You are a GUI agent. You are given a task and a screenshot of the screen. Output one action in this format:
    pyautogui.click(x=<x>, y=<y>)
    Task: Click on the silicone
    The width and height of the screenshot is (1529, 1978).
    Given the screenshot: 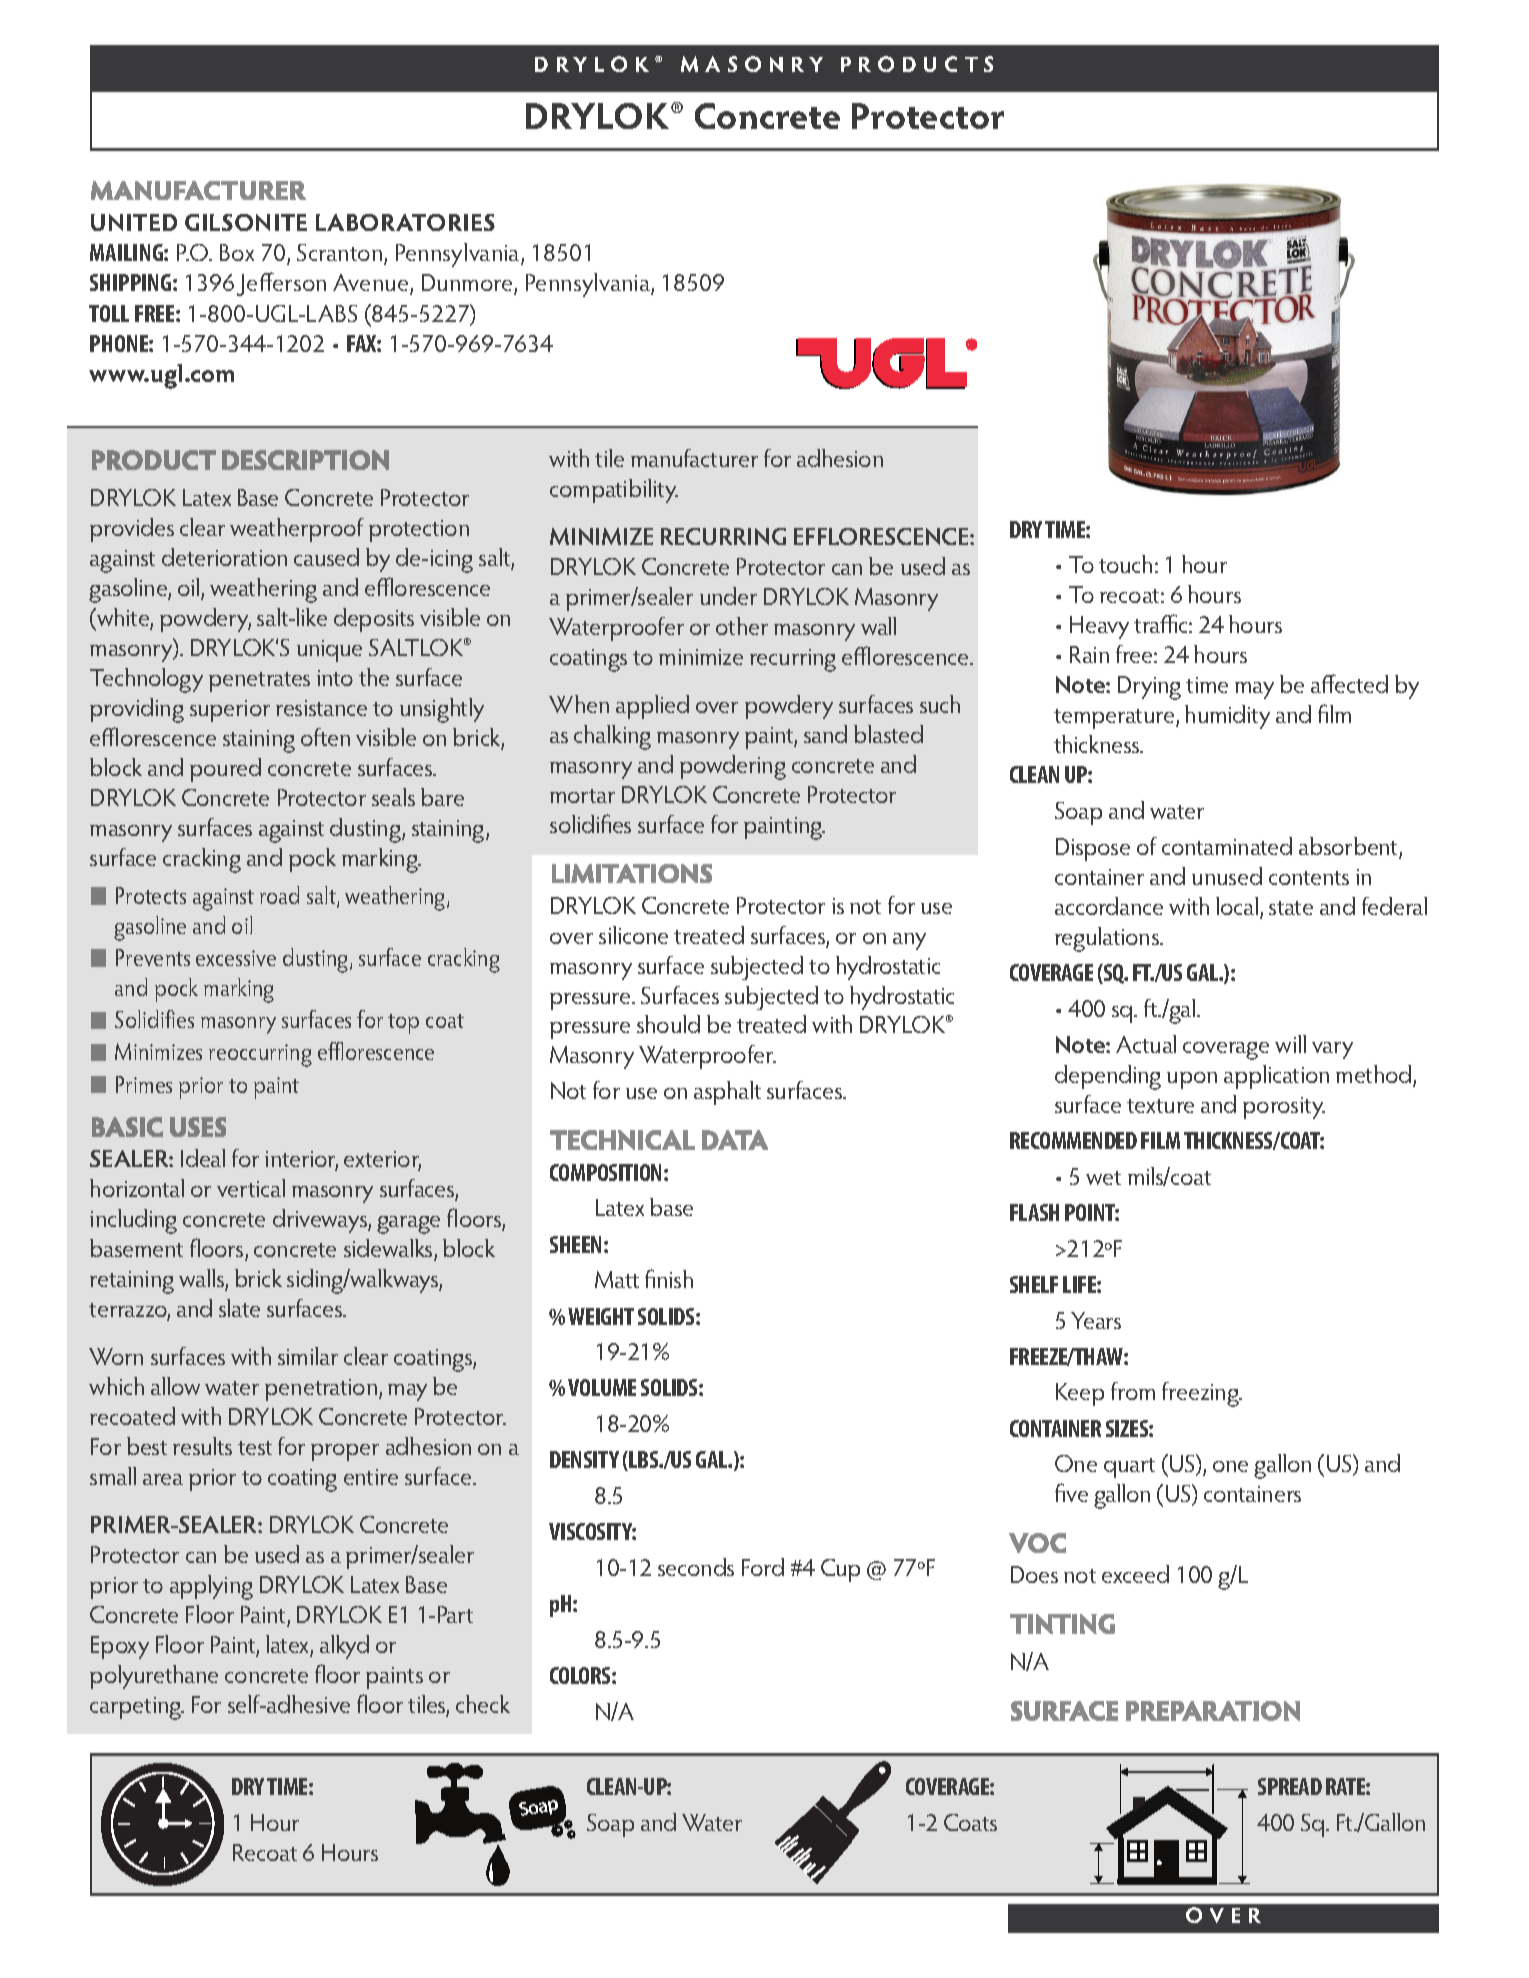 What is the action you would take?
    pyautogui.click(x=633, y=935)
